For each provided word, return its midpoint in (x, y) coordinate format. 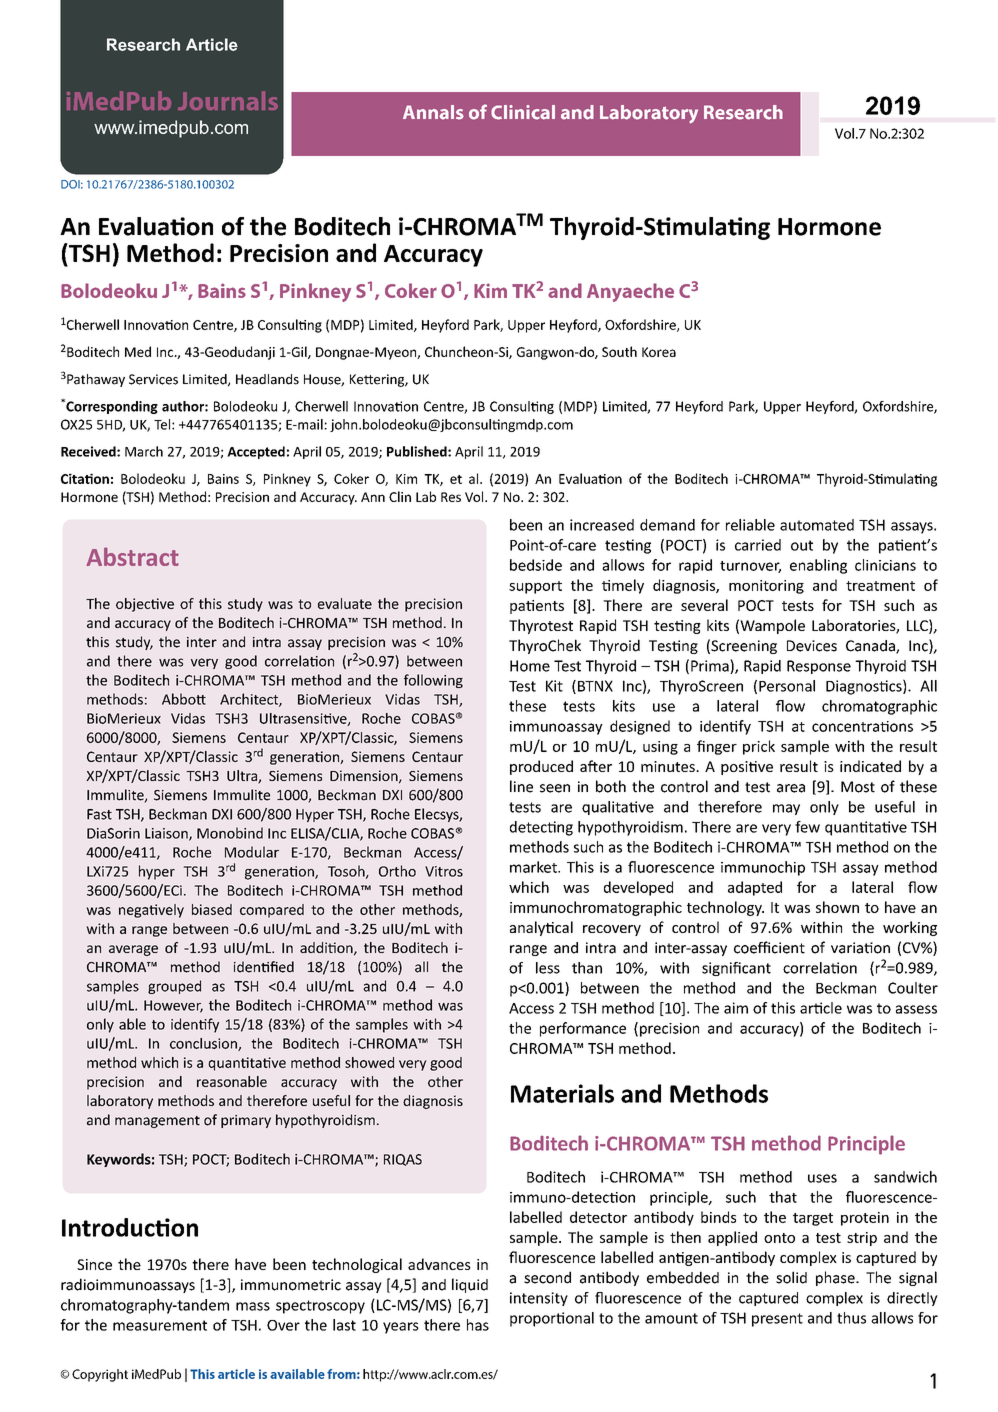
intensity (539, 1299)
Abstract (132, 556)
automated (817, 525)
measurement (160, 1325)
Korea (659, 352)
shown (837, 907)
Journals (228, 100)
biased (212, 909)
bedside (536, 565)
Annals (433, 112)
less (548, 968)
